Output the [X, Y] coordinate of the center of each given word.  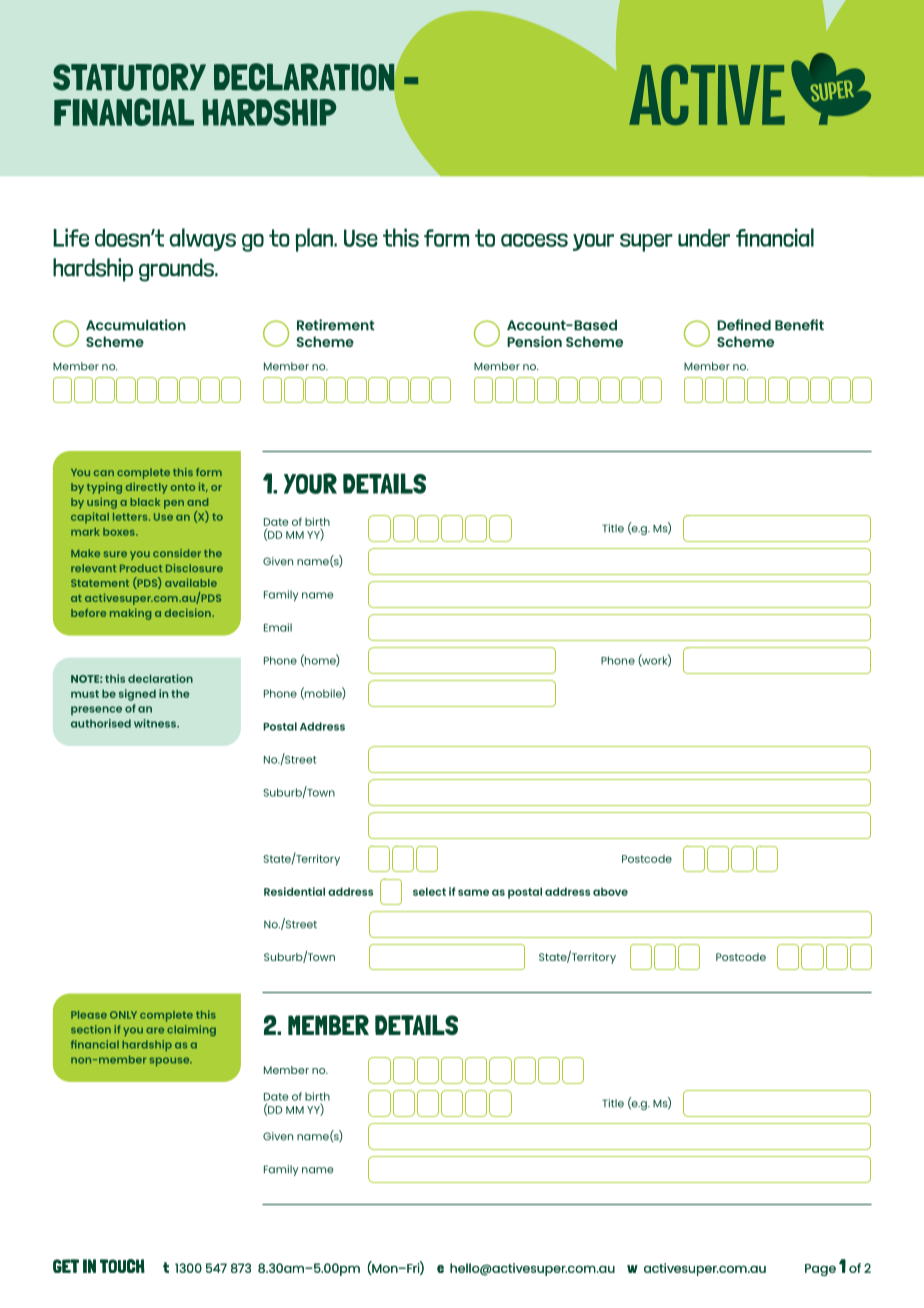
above [610, 891]
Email [278, 627]
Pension [534, 341]
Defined [744, 325]
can [104, 473]
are [155, 1030]
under [704, 238]
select [429, 891]
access [534, 240]
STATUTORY [129, 77]
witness [156, 723]
